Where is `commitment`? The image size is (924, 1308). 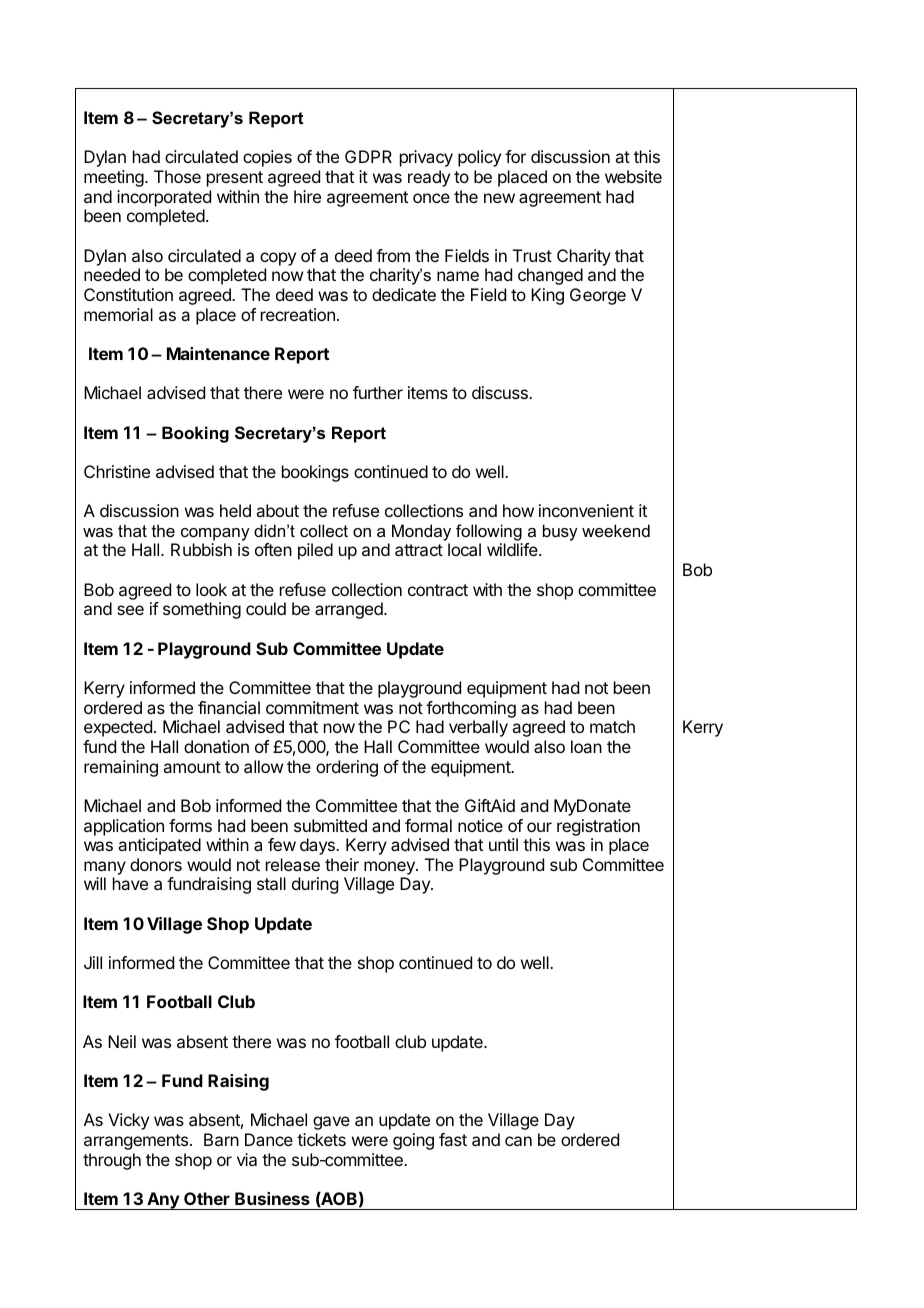
commitment is located at coordinates (312, 707).
